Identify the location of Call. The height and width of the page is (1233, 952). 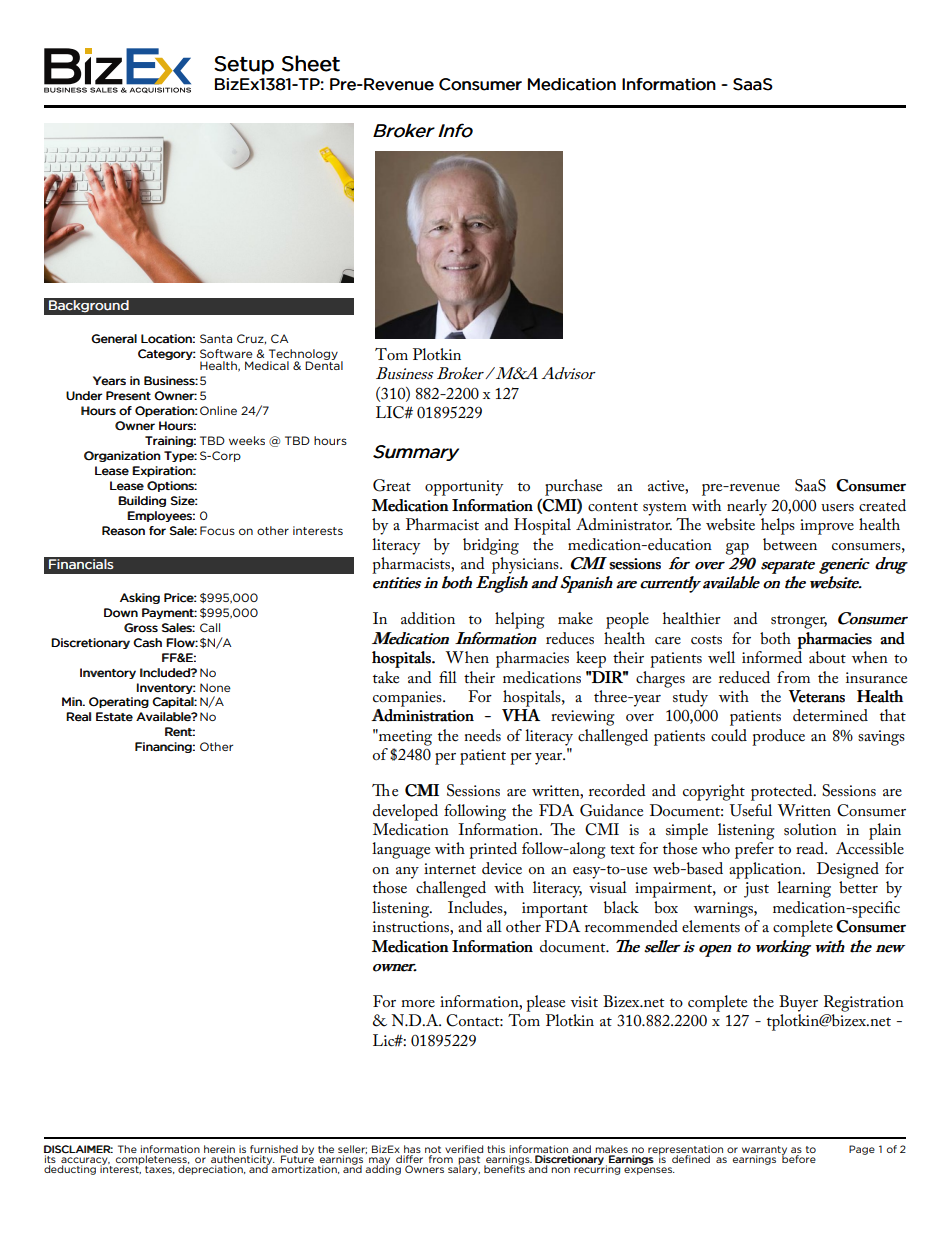
(210, 627).
